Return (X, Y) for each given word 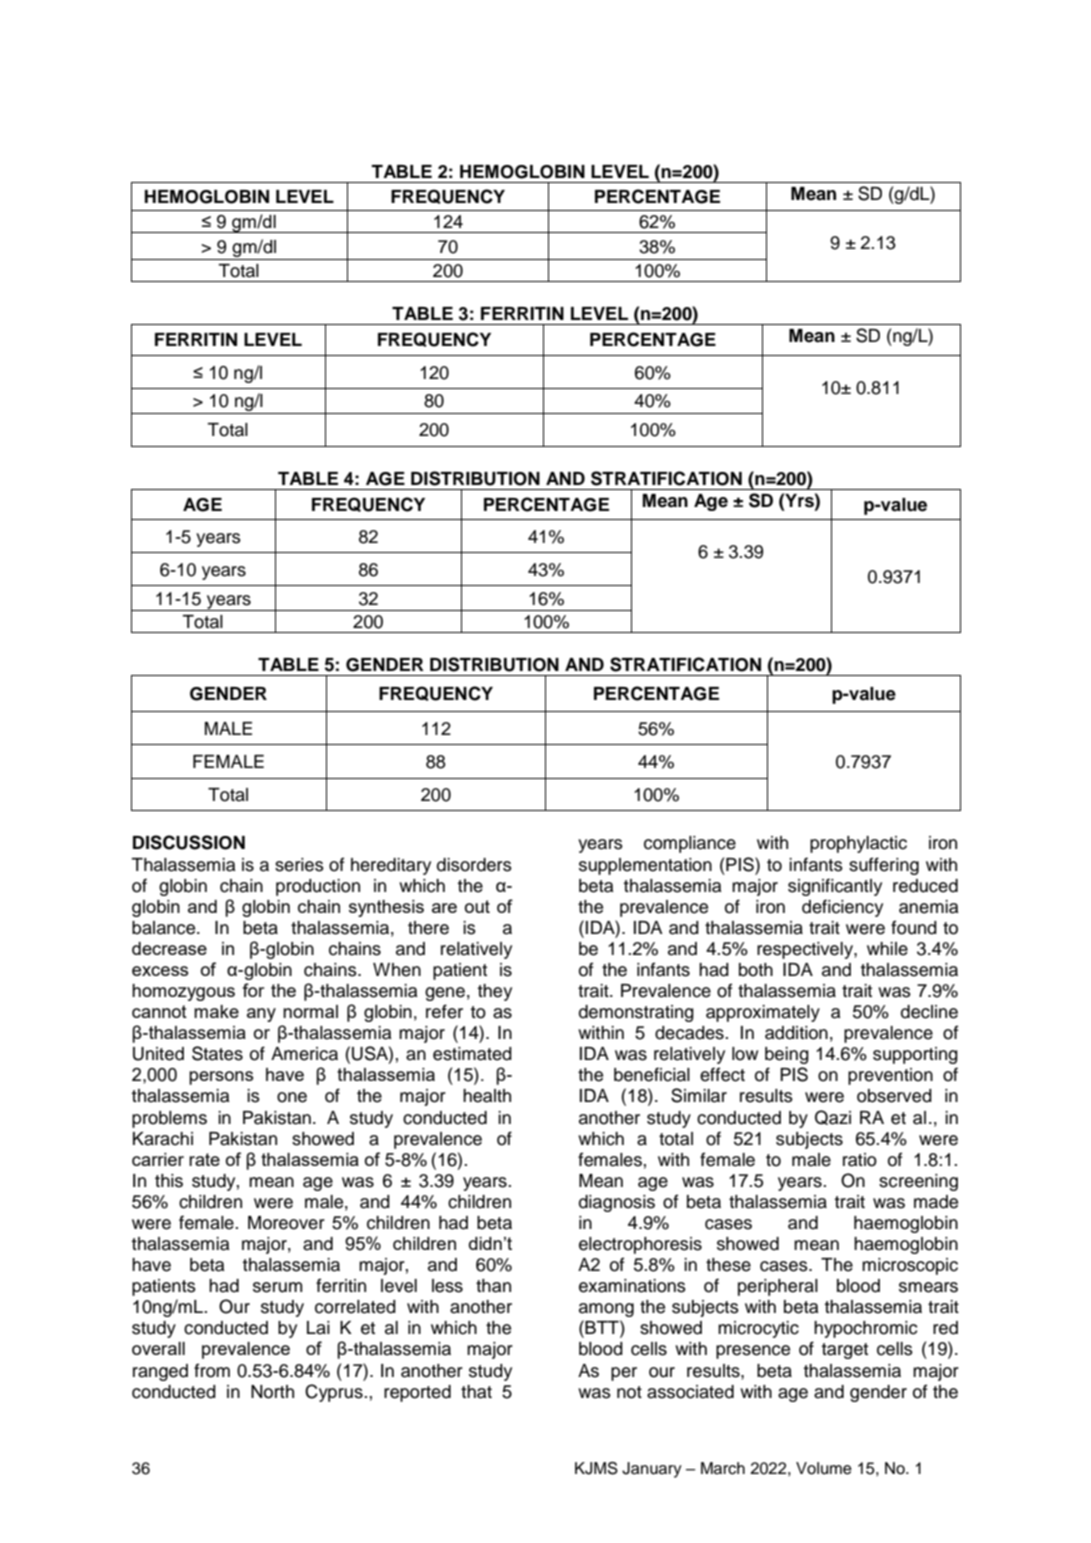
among (606, 1310)
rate (204, 1159)
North (272, 1392)
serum (277, 1287)
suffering (884, 866)
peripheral (778, 1287)
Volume (824, 1468)
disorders (474, 865)
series (299, 865)
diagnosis (617, 1203)
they (494, 992)
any (261, 1015)
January (652, 1470)
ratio (860, 1160)
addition (796, 1033)
